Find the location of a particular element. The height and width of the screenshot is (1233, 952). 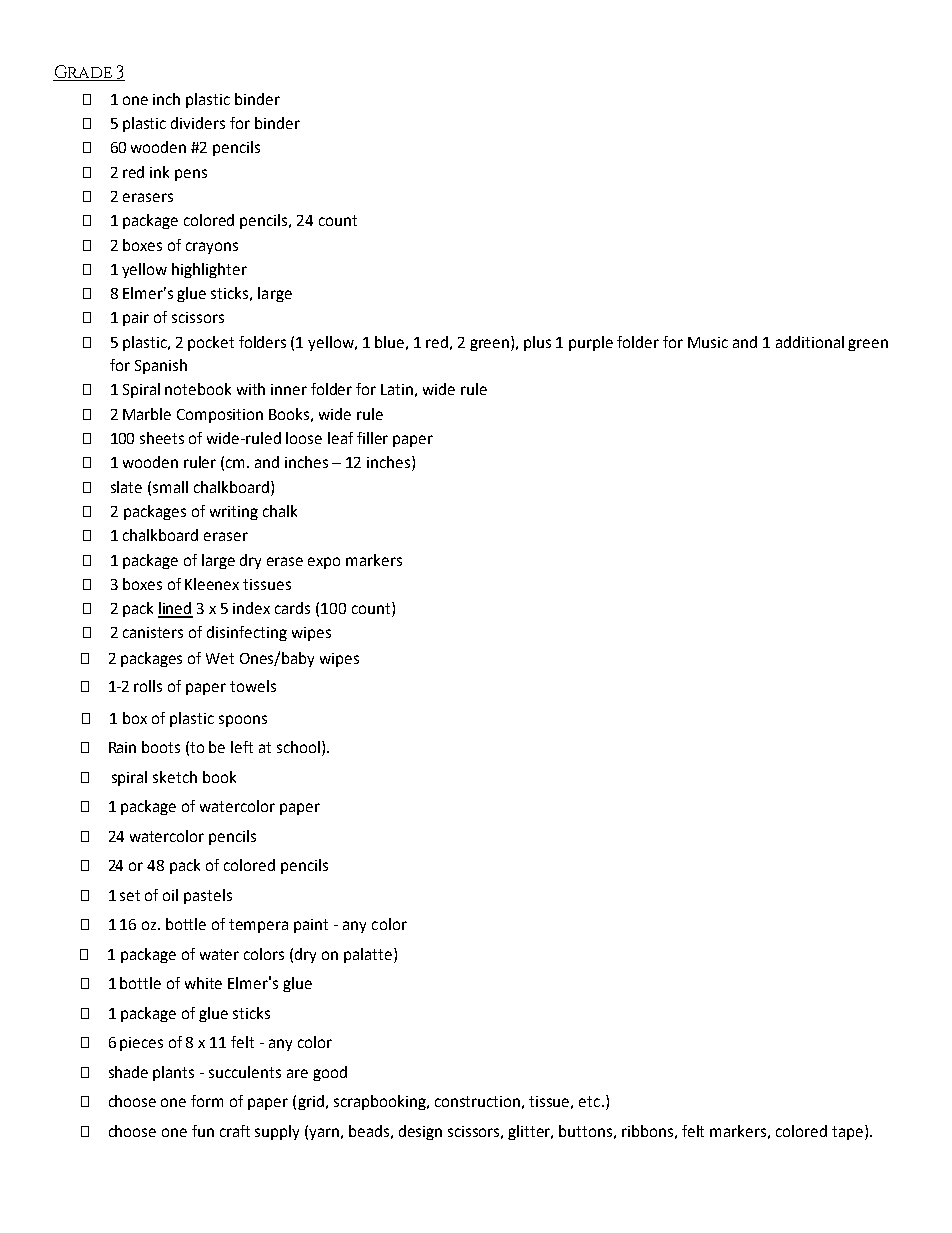

school is located at coordinates (298, 747).
